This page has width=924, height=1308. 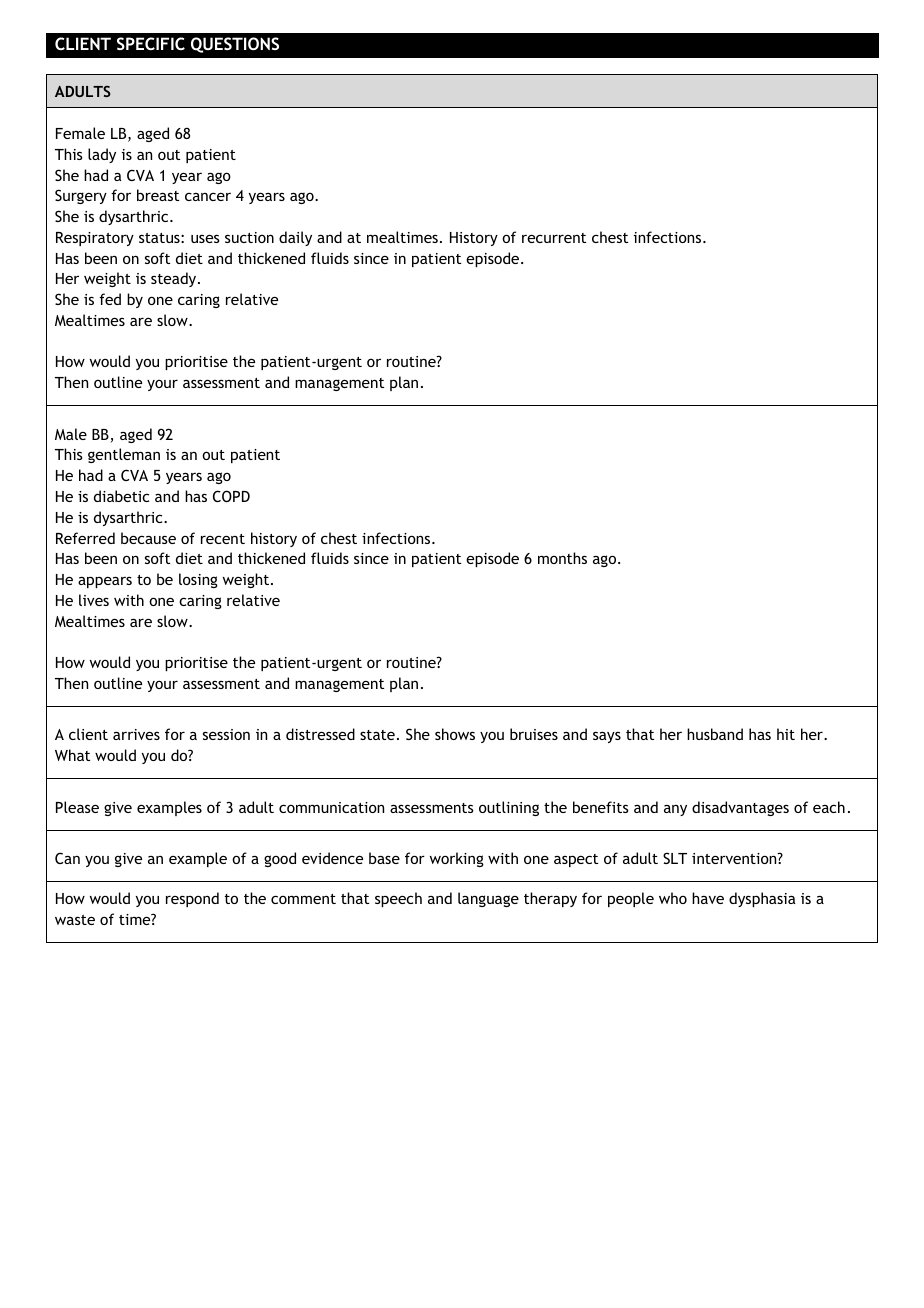 What do you see at coordinates (192, 899) in the page?
I see `respond` at bounding box center [192, 899].
